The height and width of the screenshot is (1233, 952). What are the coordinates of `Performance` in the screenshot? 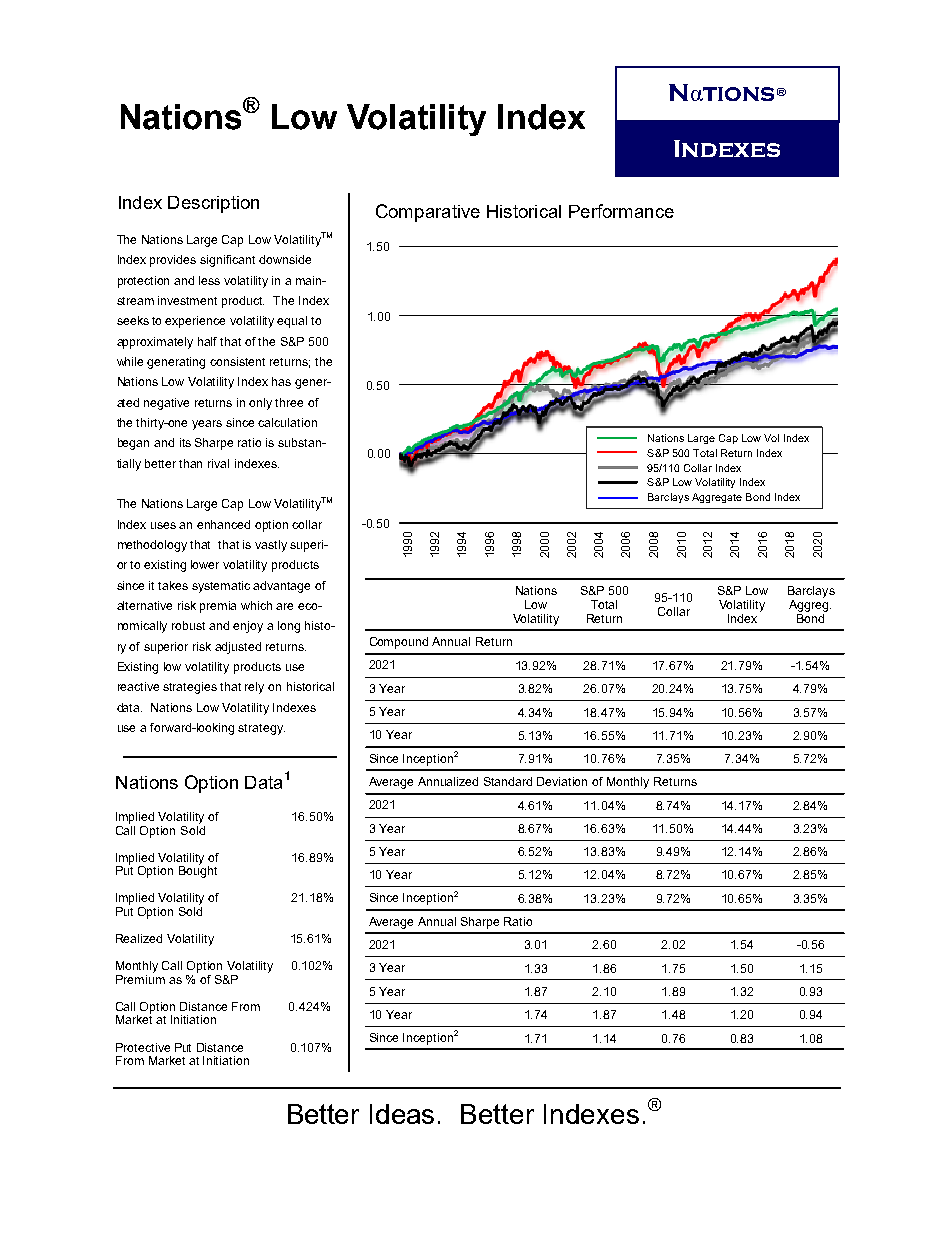 It's located at (621, 211).
